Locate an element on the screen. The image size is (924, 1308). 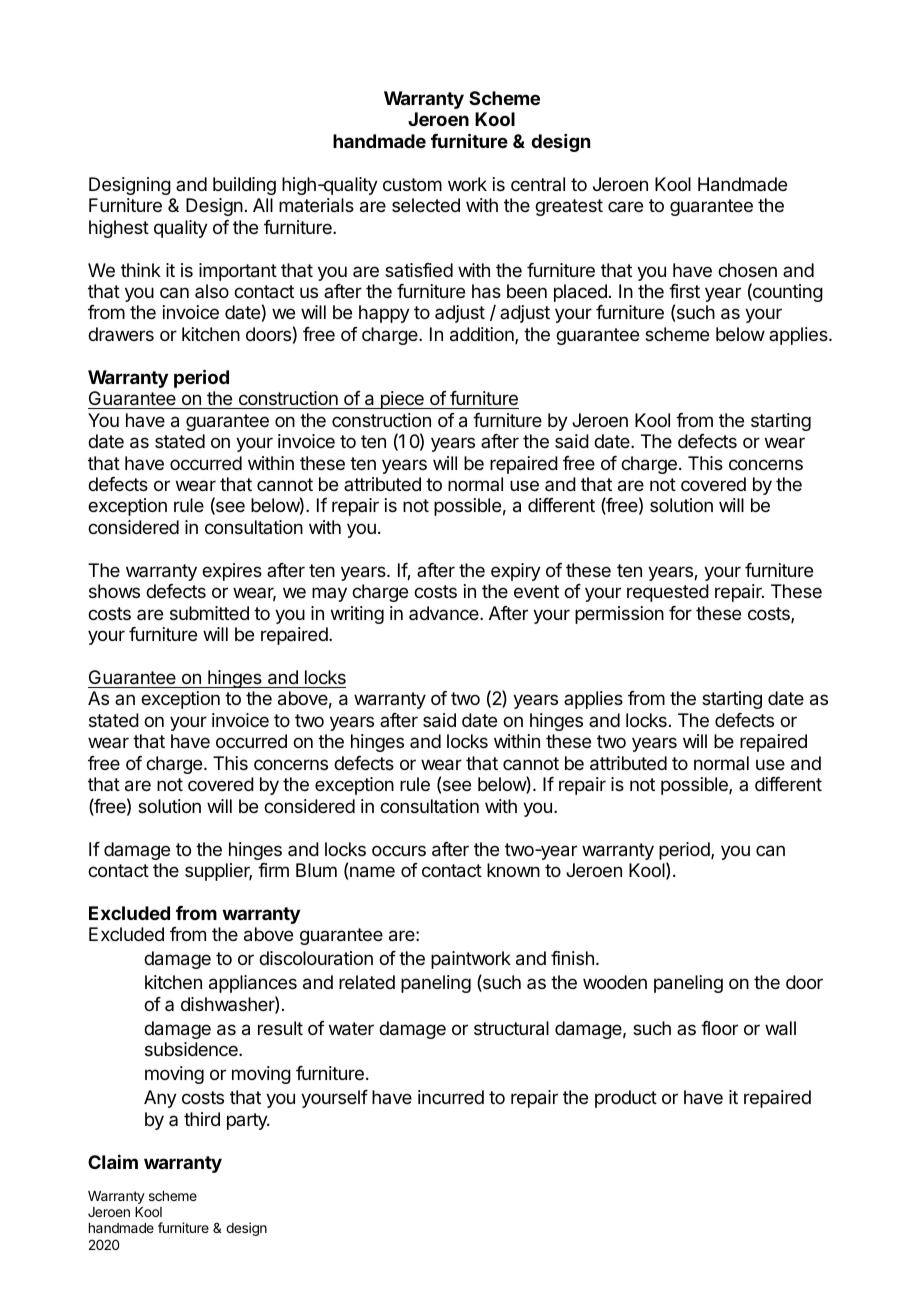
care is located at coordinates (625, 206).
